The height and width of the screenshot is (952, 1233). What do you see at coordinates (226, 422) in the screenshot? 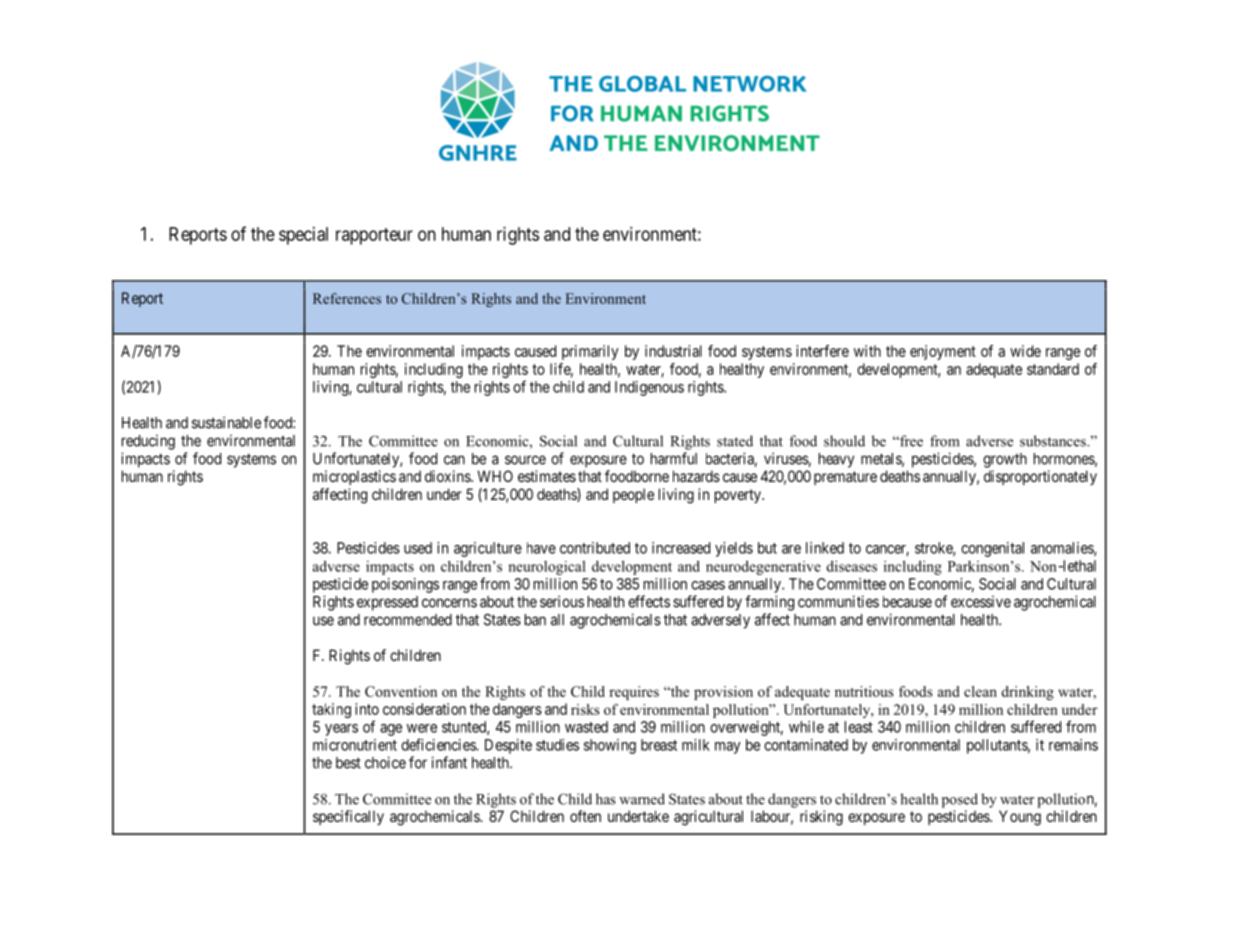
I see `sustainable` at bounding box center [226, 422].
